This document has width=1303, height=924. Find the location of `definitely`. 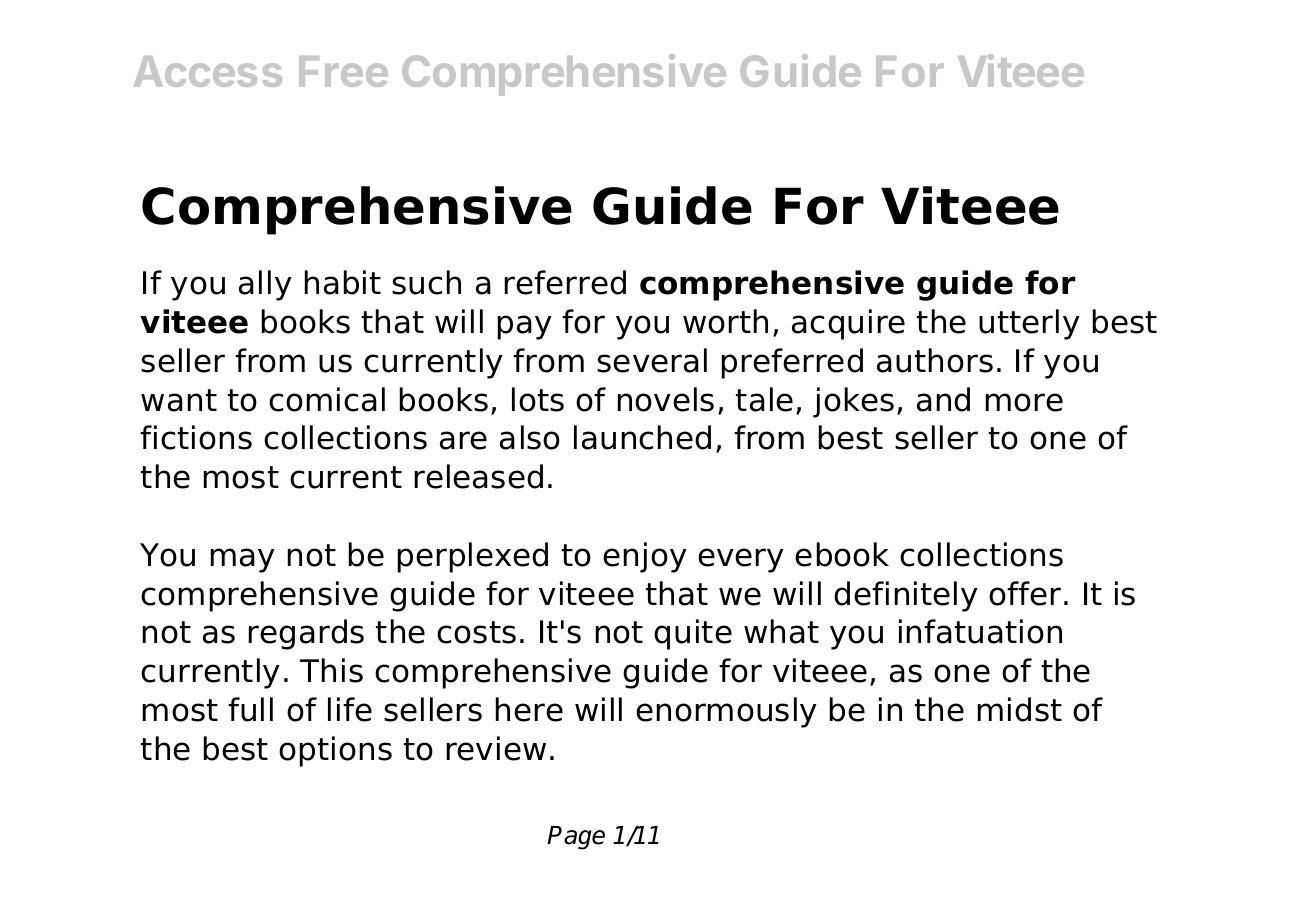

definitely is located at coordinates (906, 596).
